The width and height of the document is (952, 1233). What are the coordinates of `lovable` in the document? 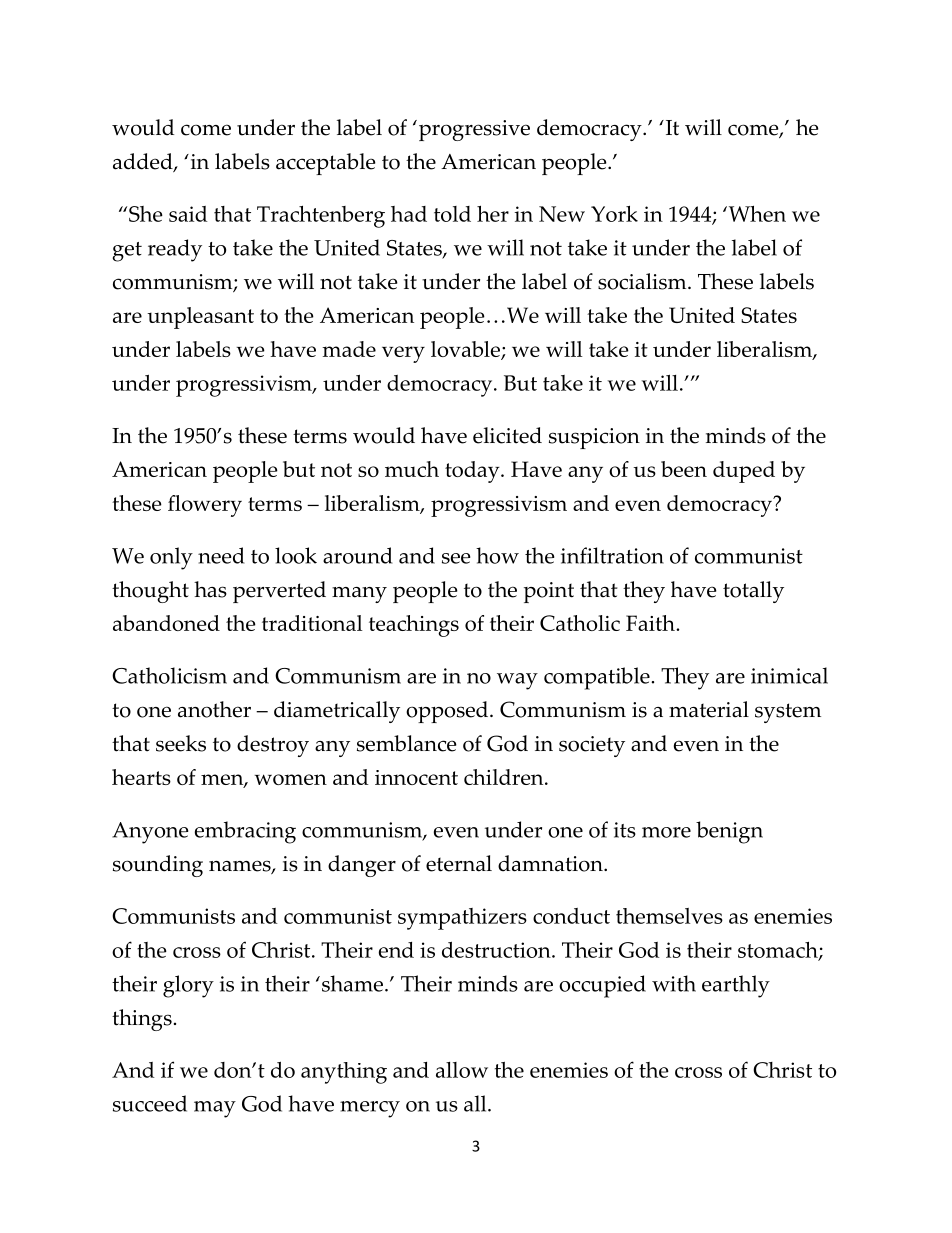 It's located at (466, 350).
